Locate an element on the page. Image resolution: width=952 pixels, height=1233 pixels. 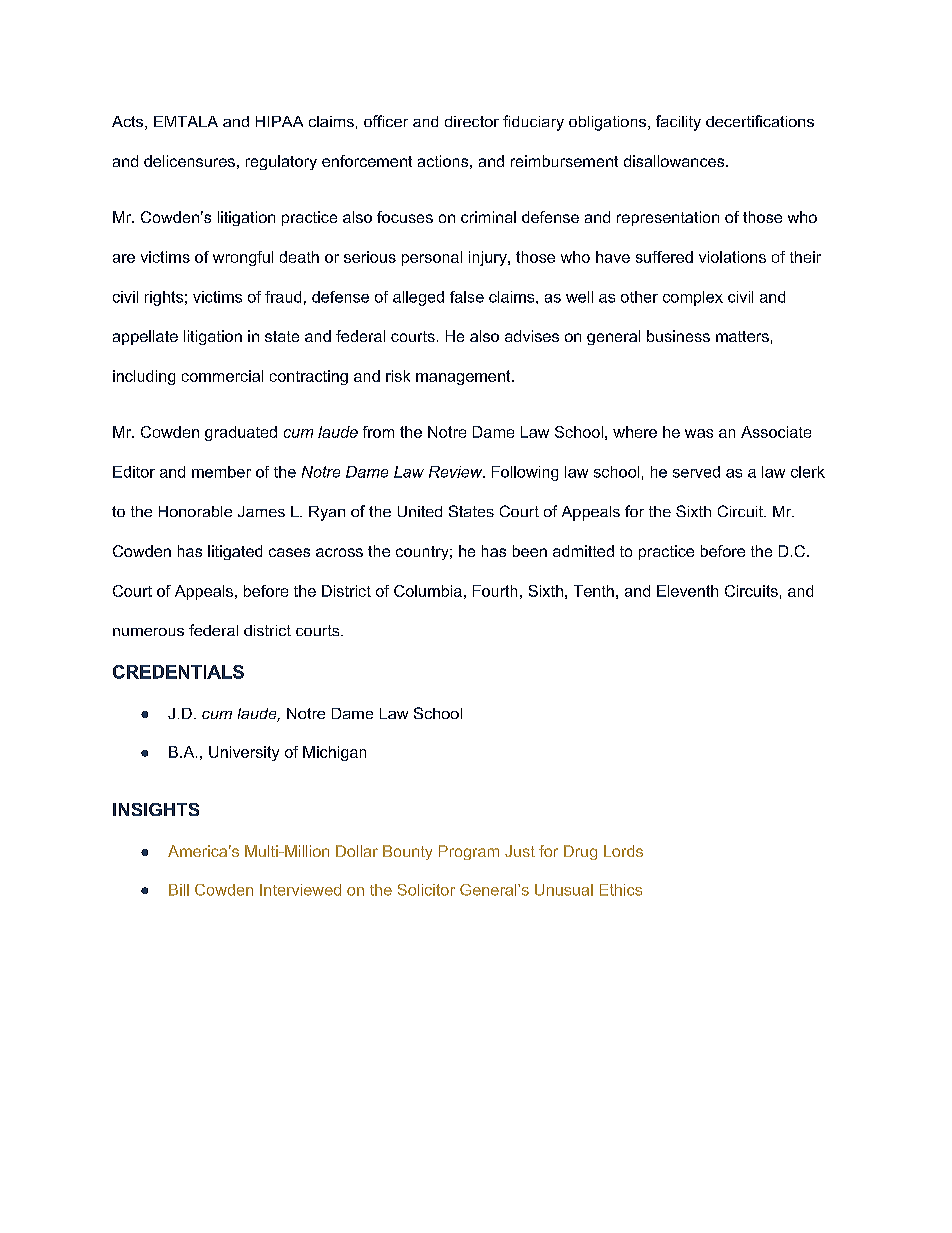
EMTALA is located at coordinates (186, 121).
